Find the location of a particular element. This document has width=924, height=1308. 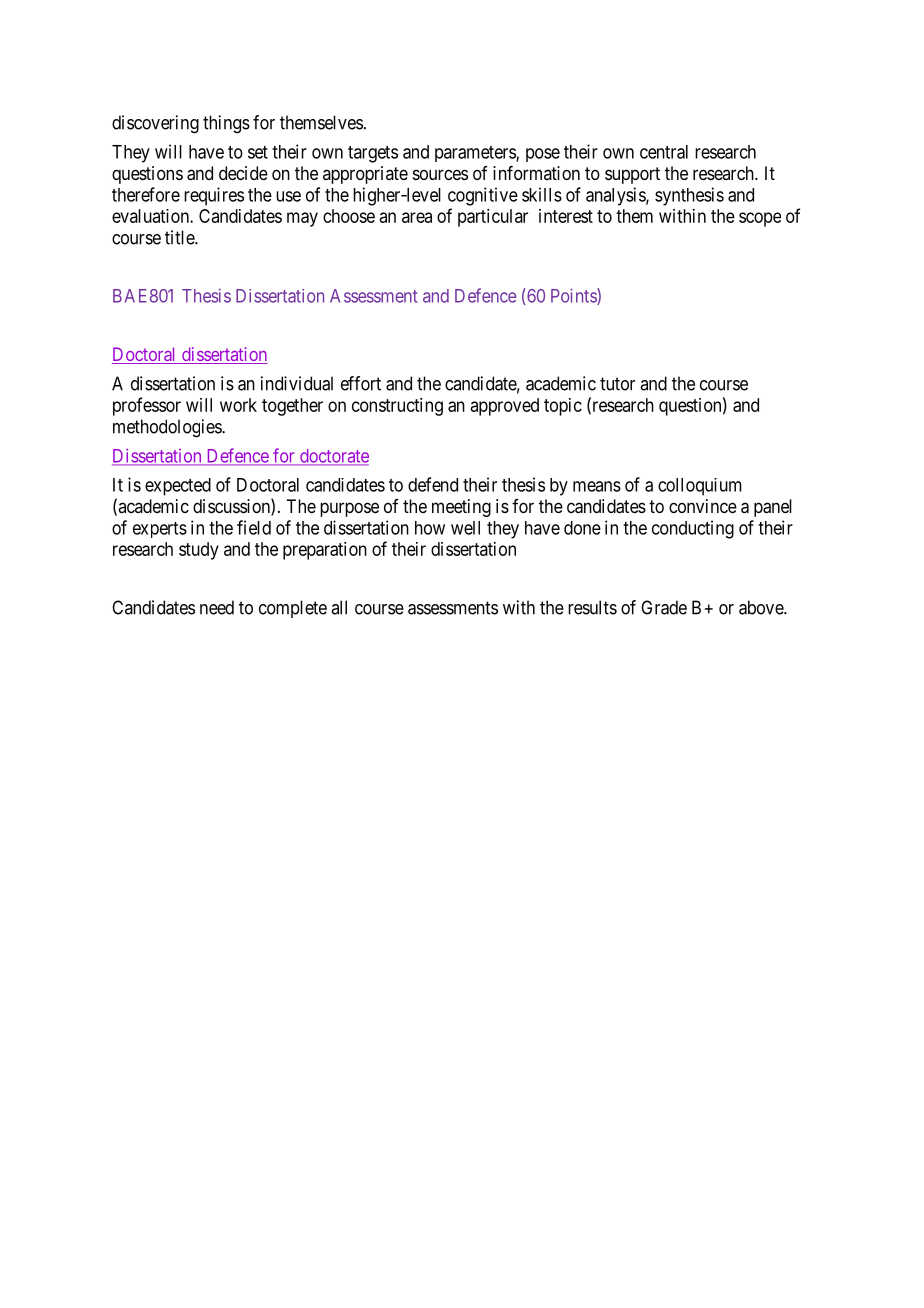

expected is located at coordinates (178, 487).
